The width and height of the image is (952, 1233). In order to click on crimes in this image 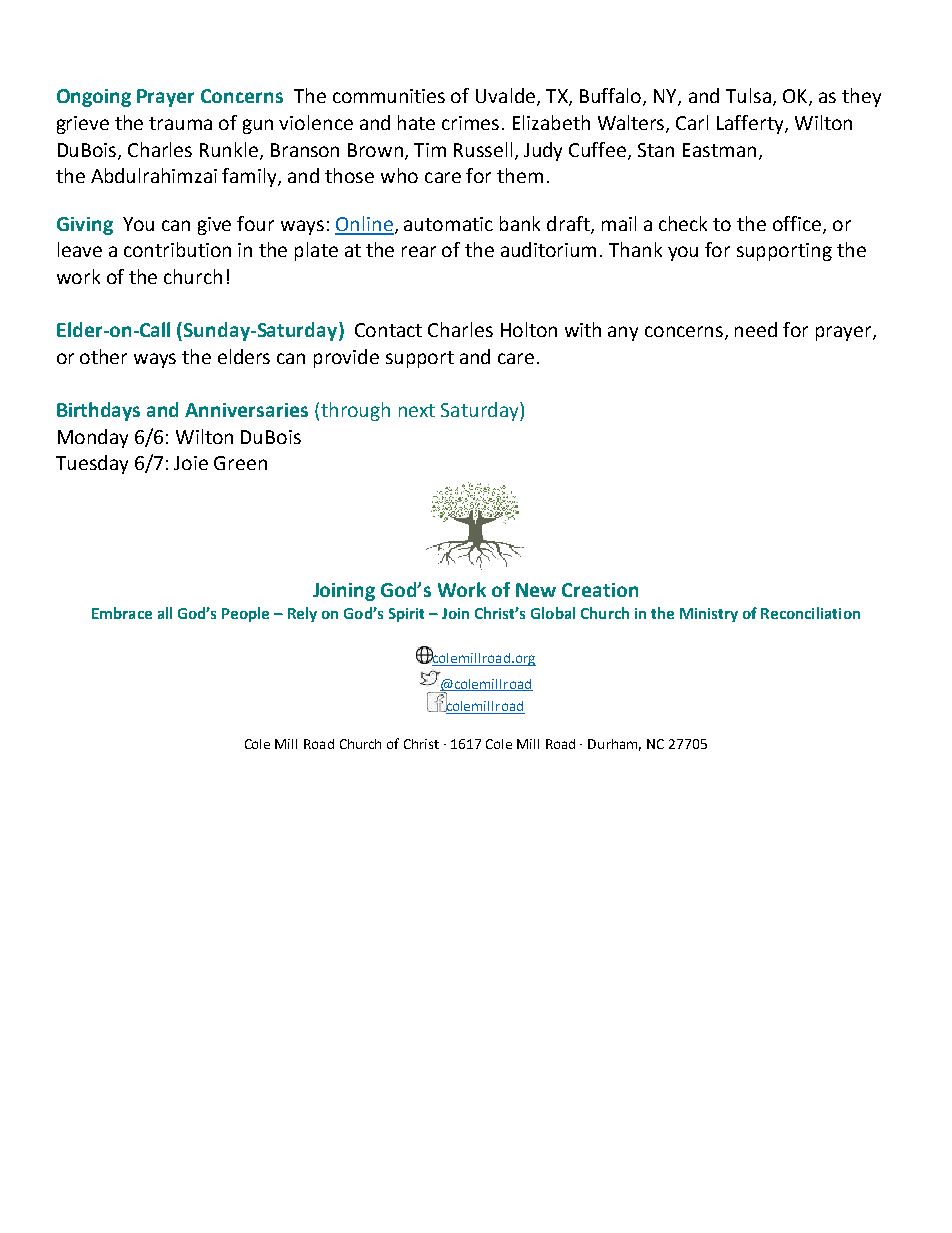, I will do `click(470, 123)`.
